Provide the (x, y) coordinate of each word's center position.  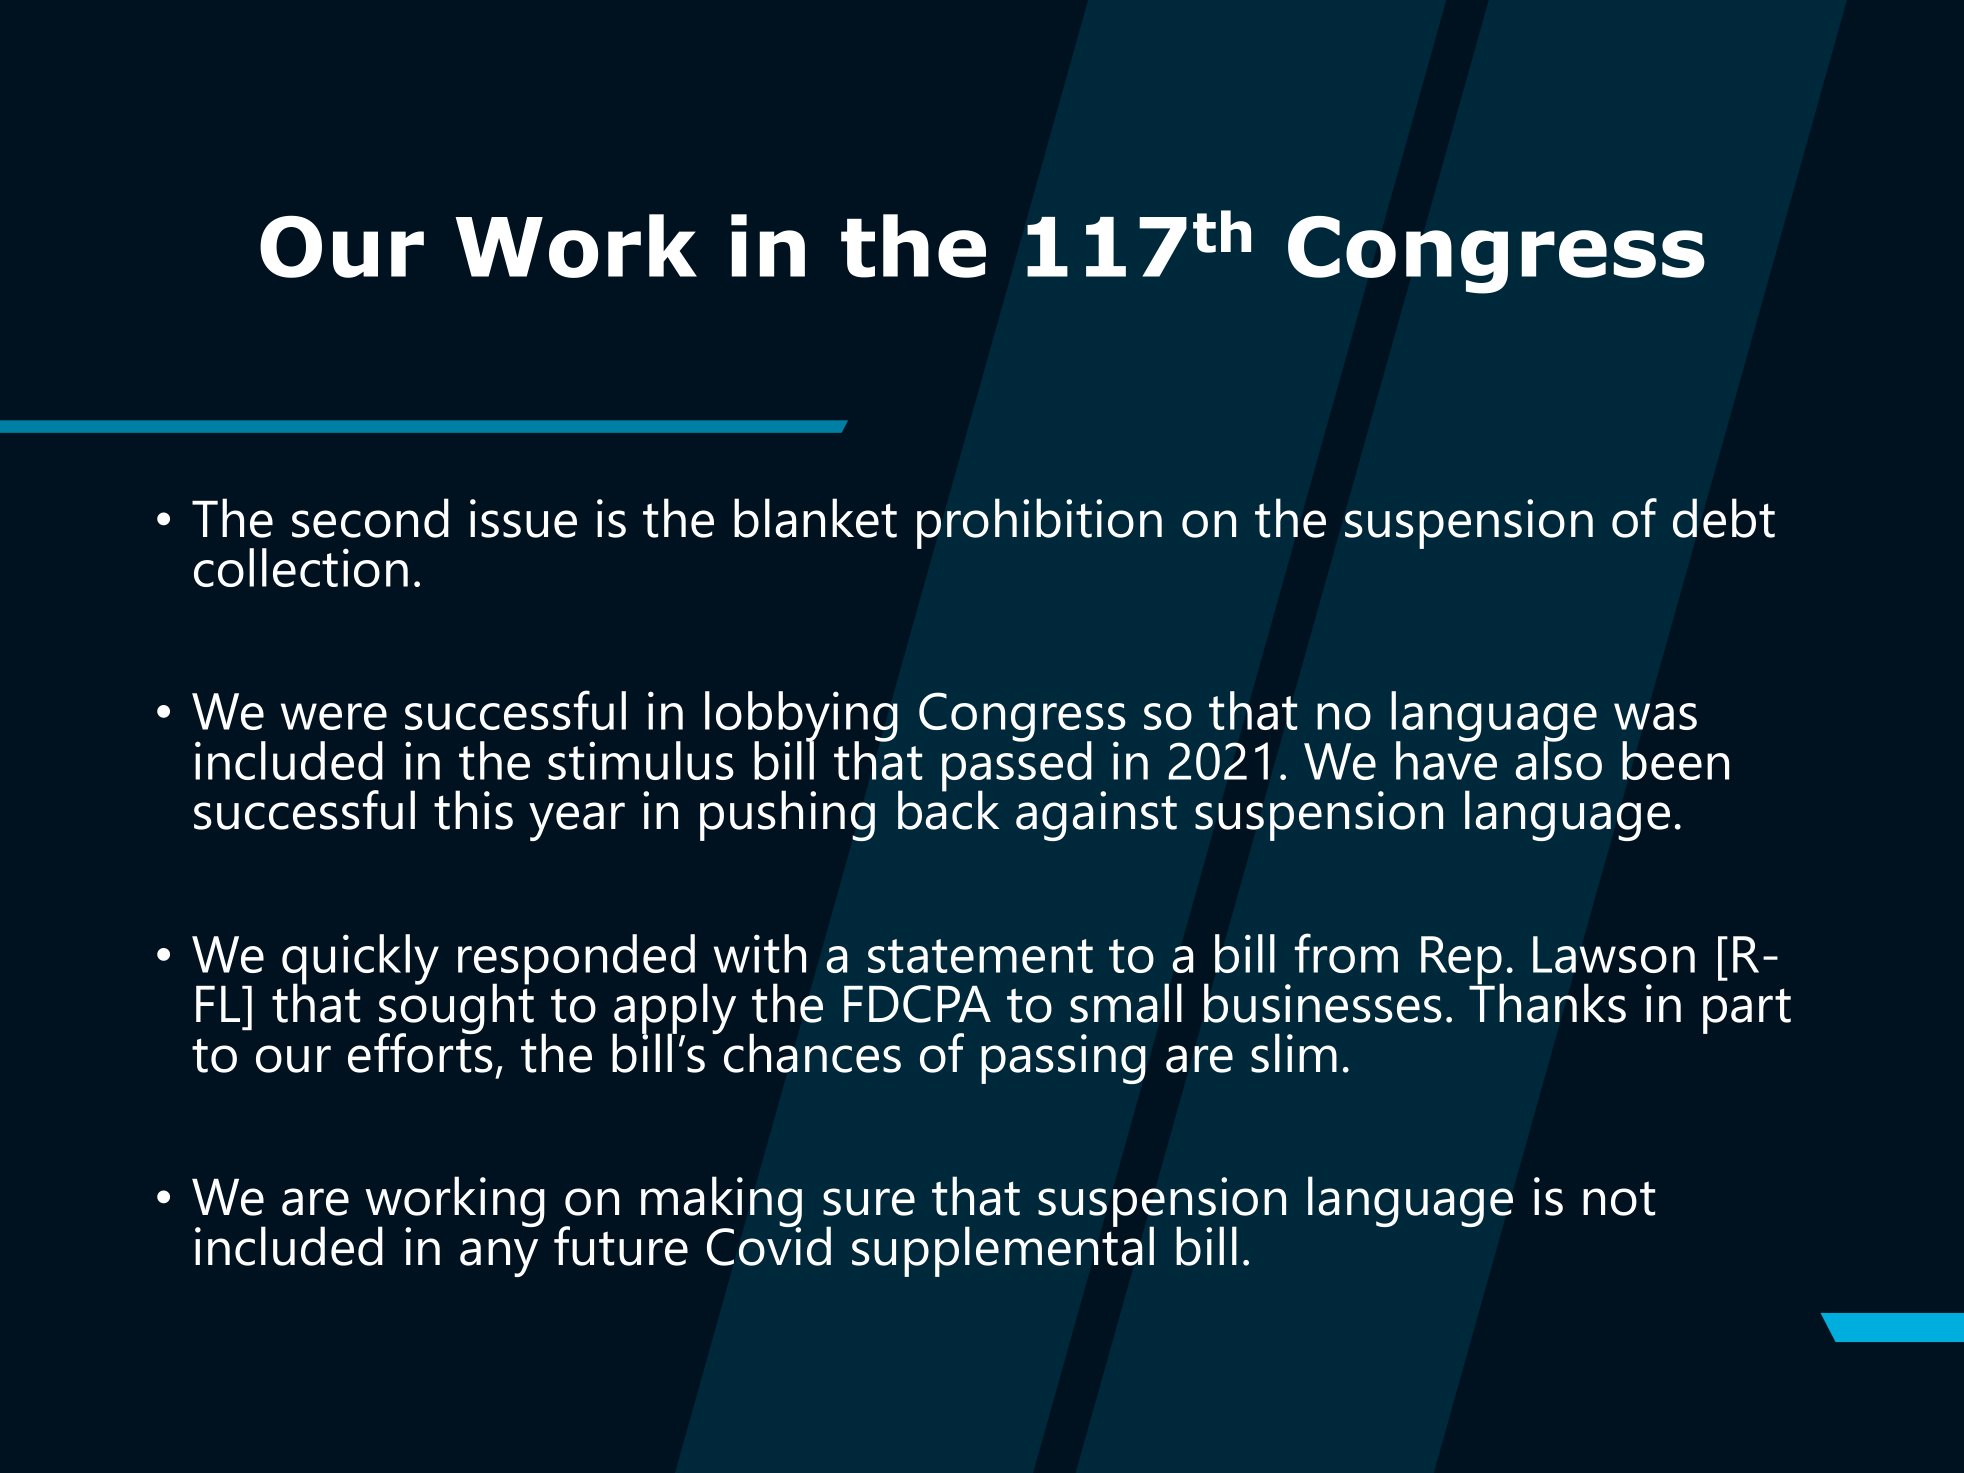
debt (1724, 518)
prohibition (1039, 523)
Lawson (1614, 954)
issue (523, 518)
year (577, 821)
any (499, 1257)
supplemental (1003, 1250)
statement (980, 956)
